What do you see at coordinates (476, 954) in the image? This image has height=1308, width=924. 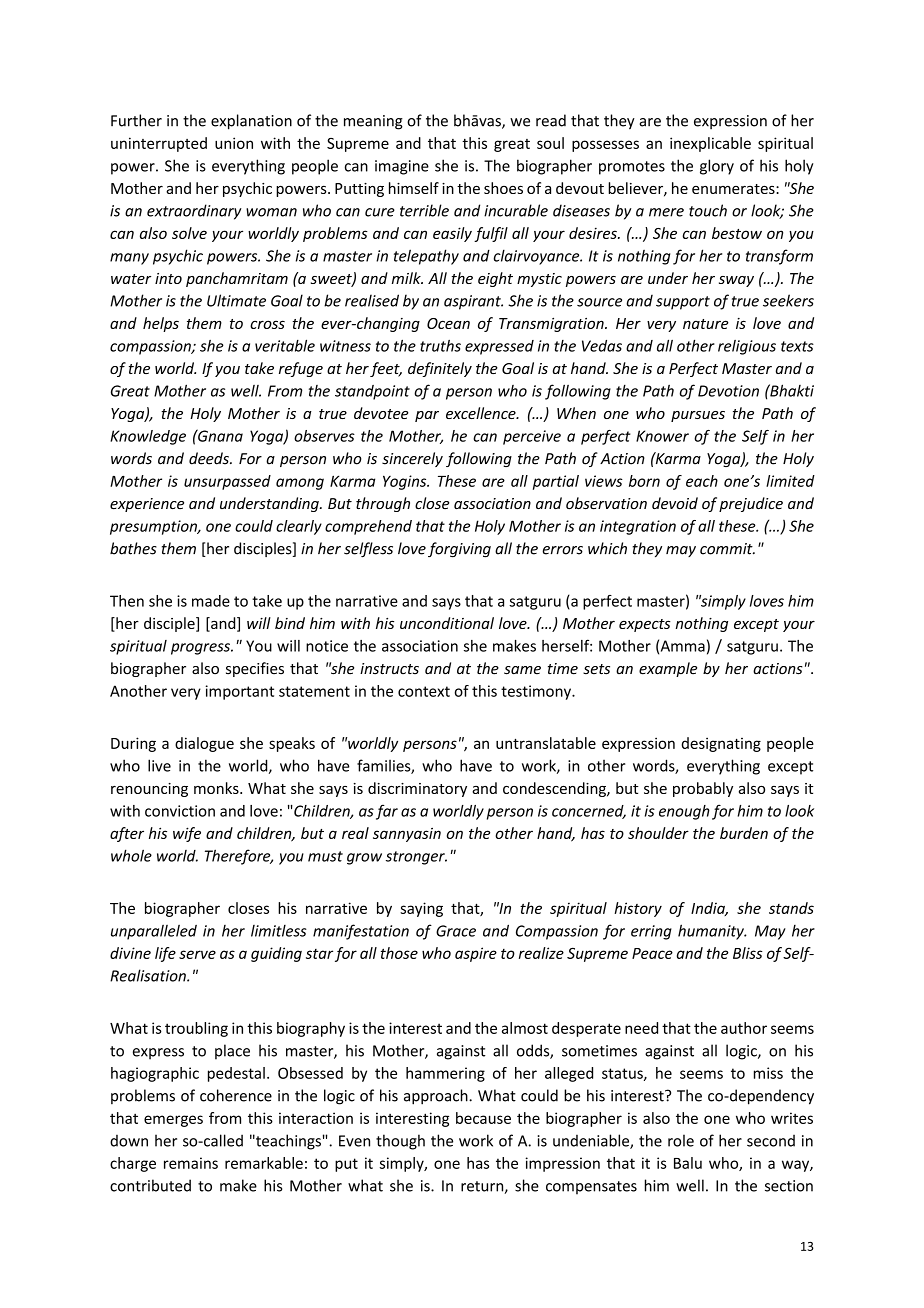 I see `aspire` at bounding box center [476, 954].
